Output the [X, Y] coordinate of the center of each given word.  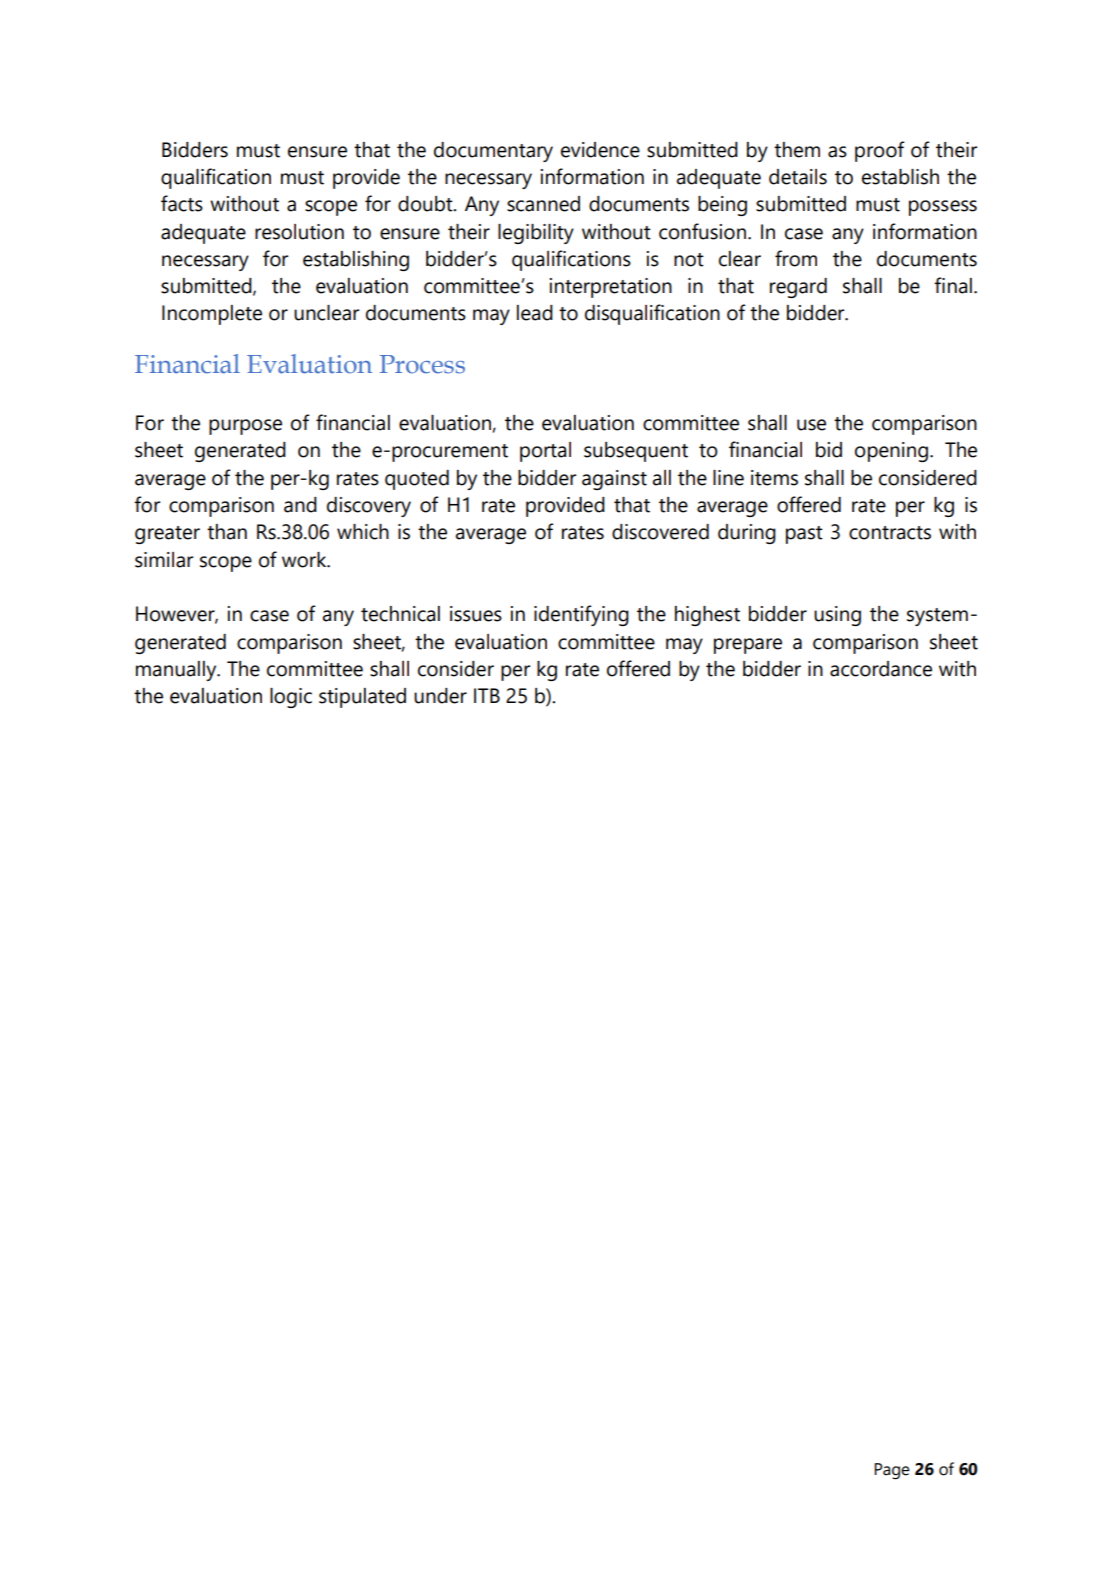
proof [880, 151]
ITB [487, 695]
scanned [543, 204]
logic [291, 698]
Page [892, 1471]
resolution [299, 232]
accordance [881, 669]
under [440, 696]
